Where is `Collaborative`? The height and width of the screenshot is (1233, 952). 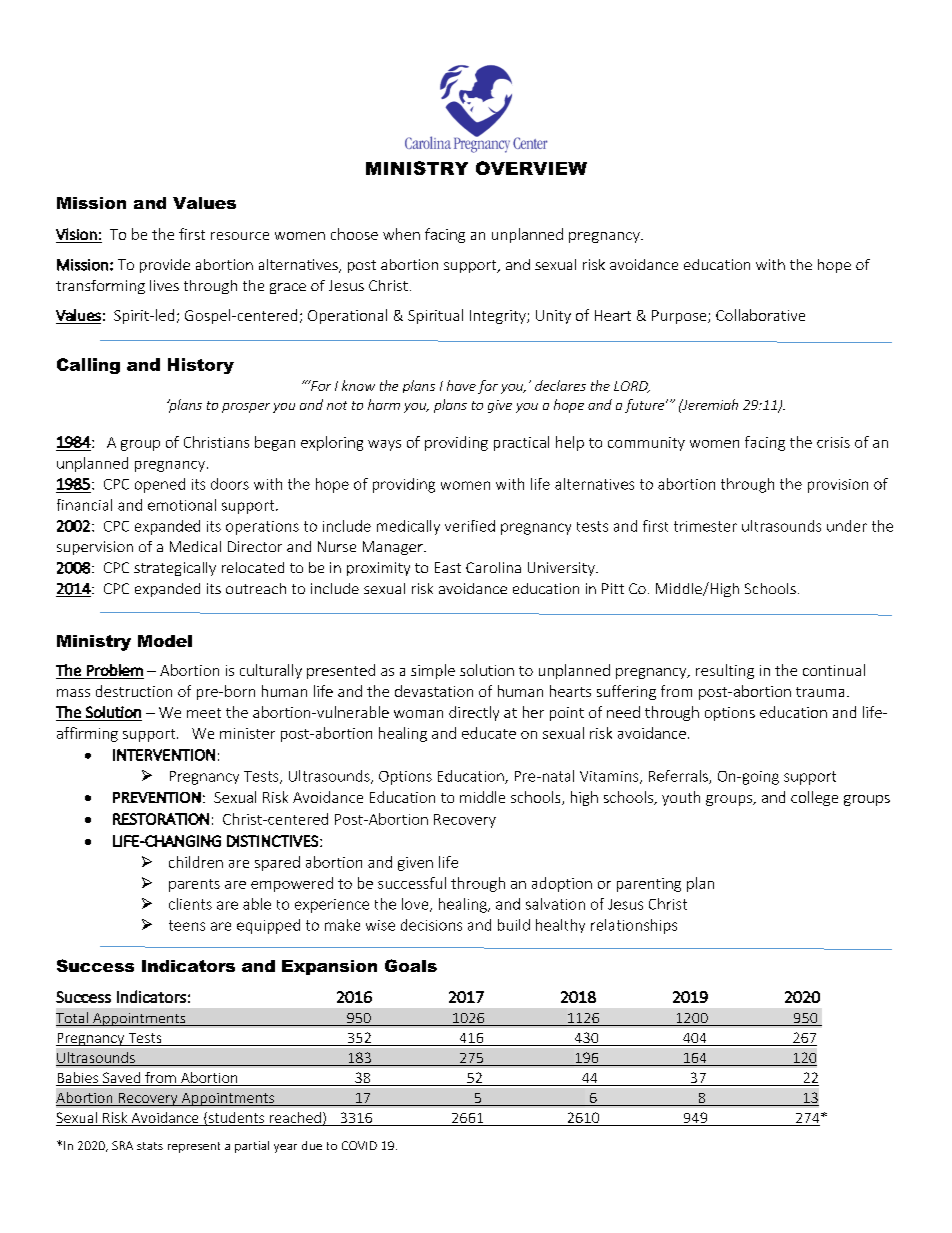
Collaborative is located at coordinates (760, 315).
